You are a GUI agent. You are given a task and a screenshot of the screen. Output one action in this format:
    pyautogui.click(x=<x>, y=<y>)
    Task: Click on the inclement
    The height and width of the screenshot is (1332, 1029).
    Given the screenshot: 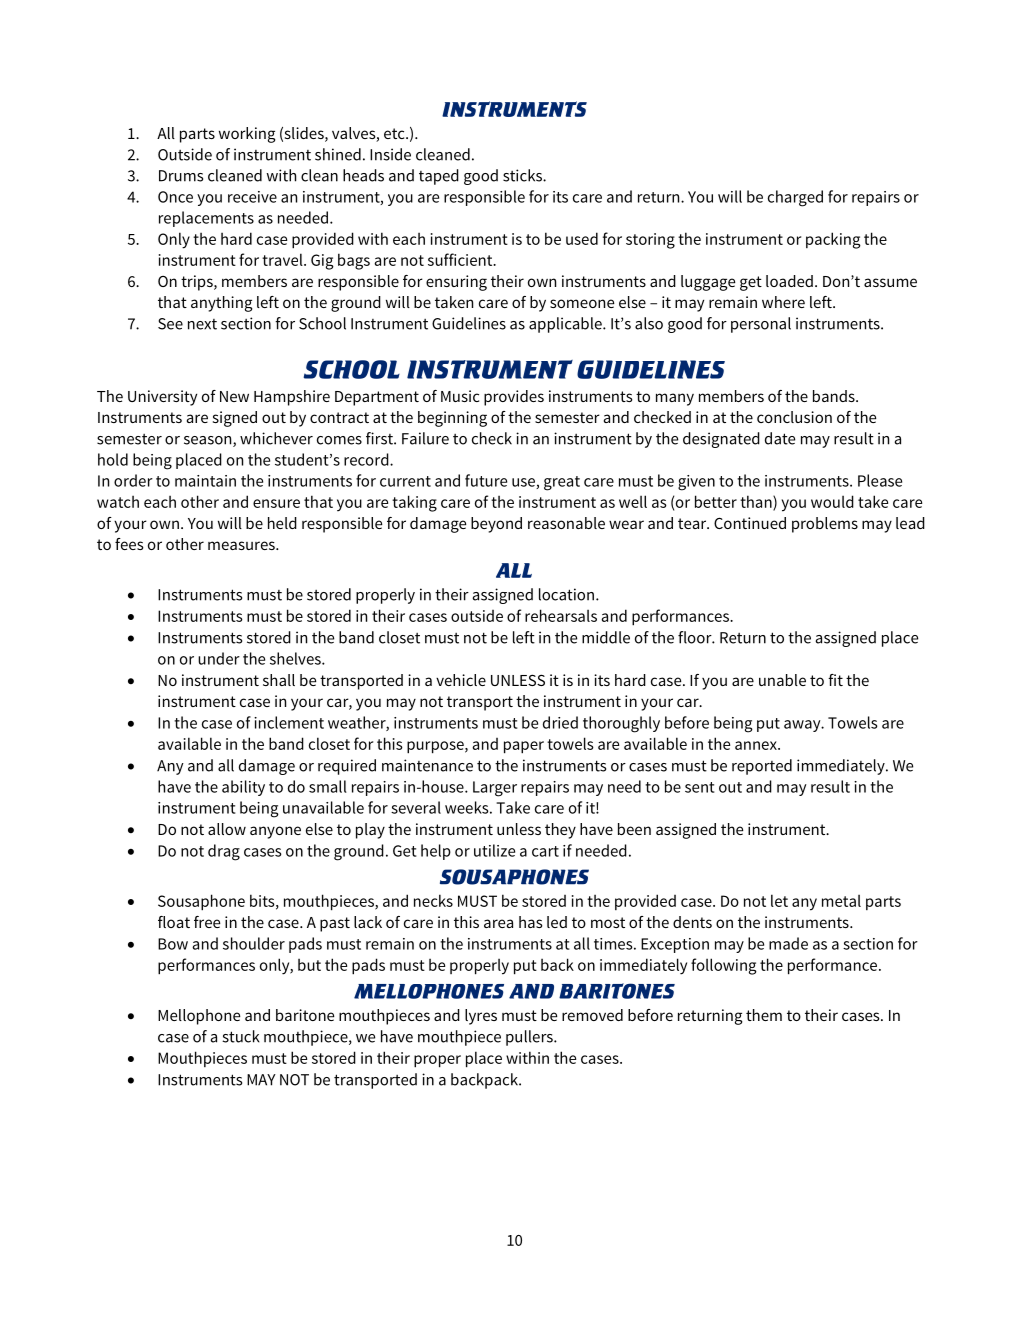 What is the action you would take?
    pyautogui.click(x=289, y=722)
